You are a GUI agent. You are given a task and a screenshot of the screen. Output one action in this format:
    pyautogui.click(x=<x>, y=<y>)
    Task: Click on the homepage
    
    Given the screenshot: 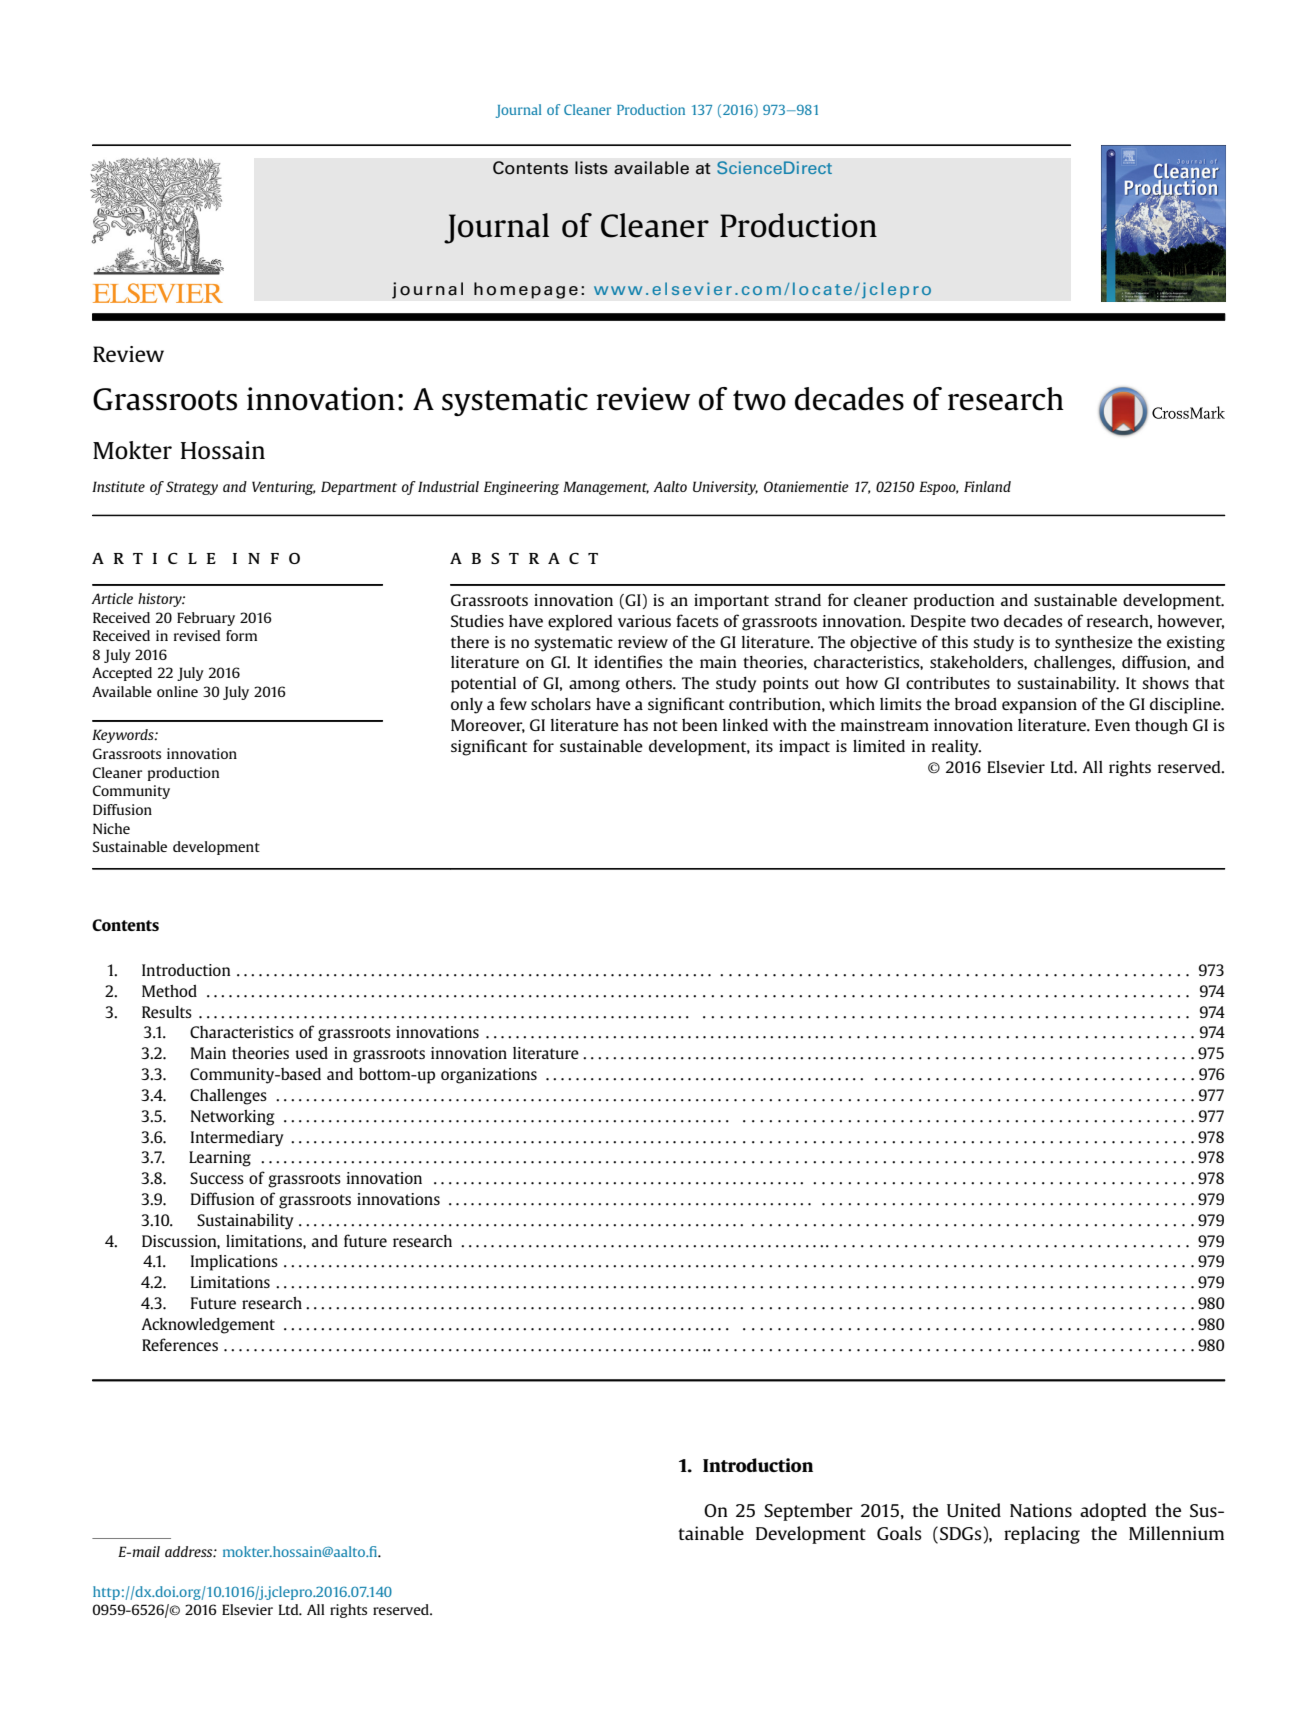 What is the action you would take?
    pyautogui.click(x=526, y=290)
